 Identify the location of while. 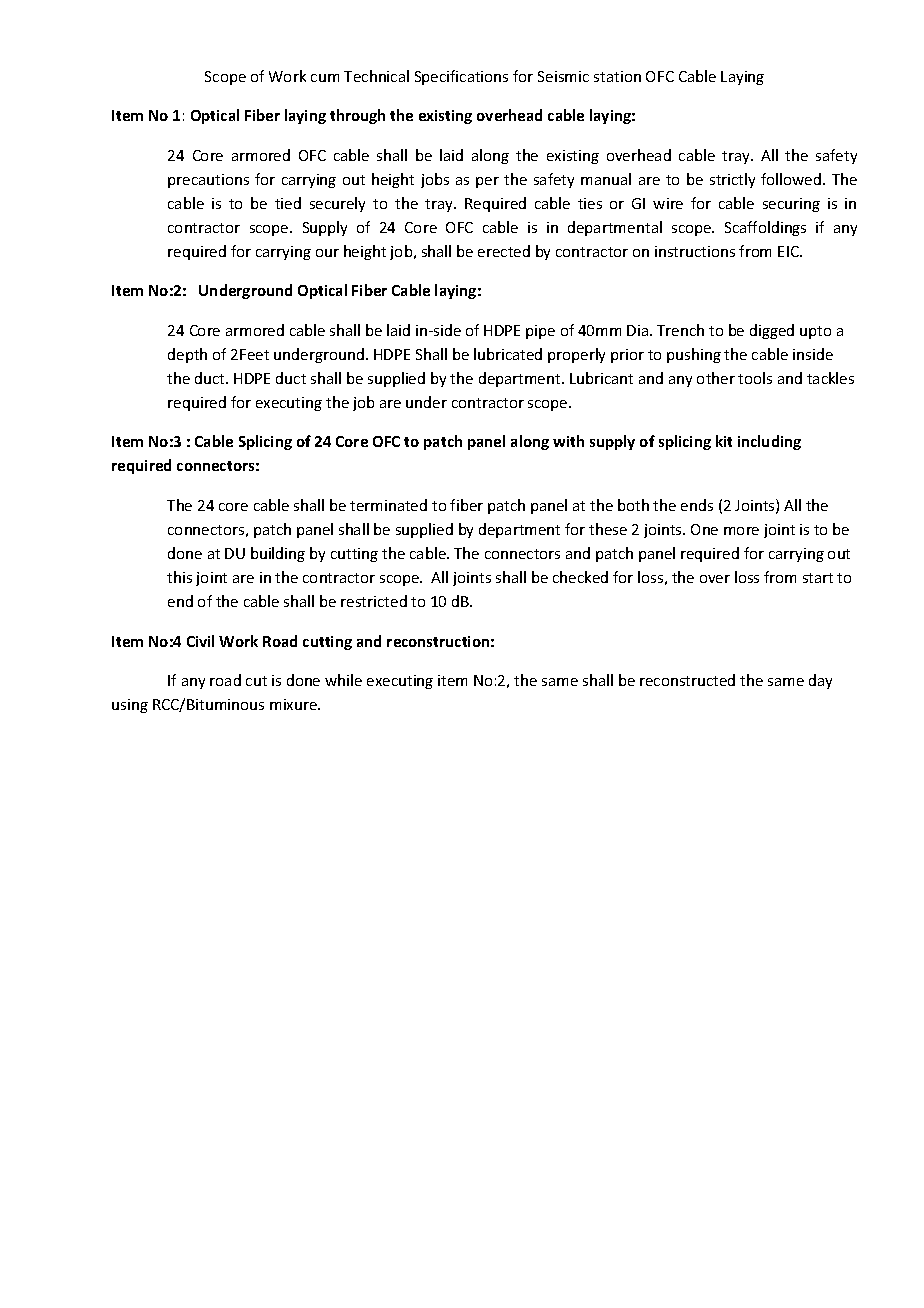
(343, 680).
